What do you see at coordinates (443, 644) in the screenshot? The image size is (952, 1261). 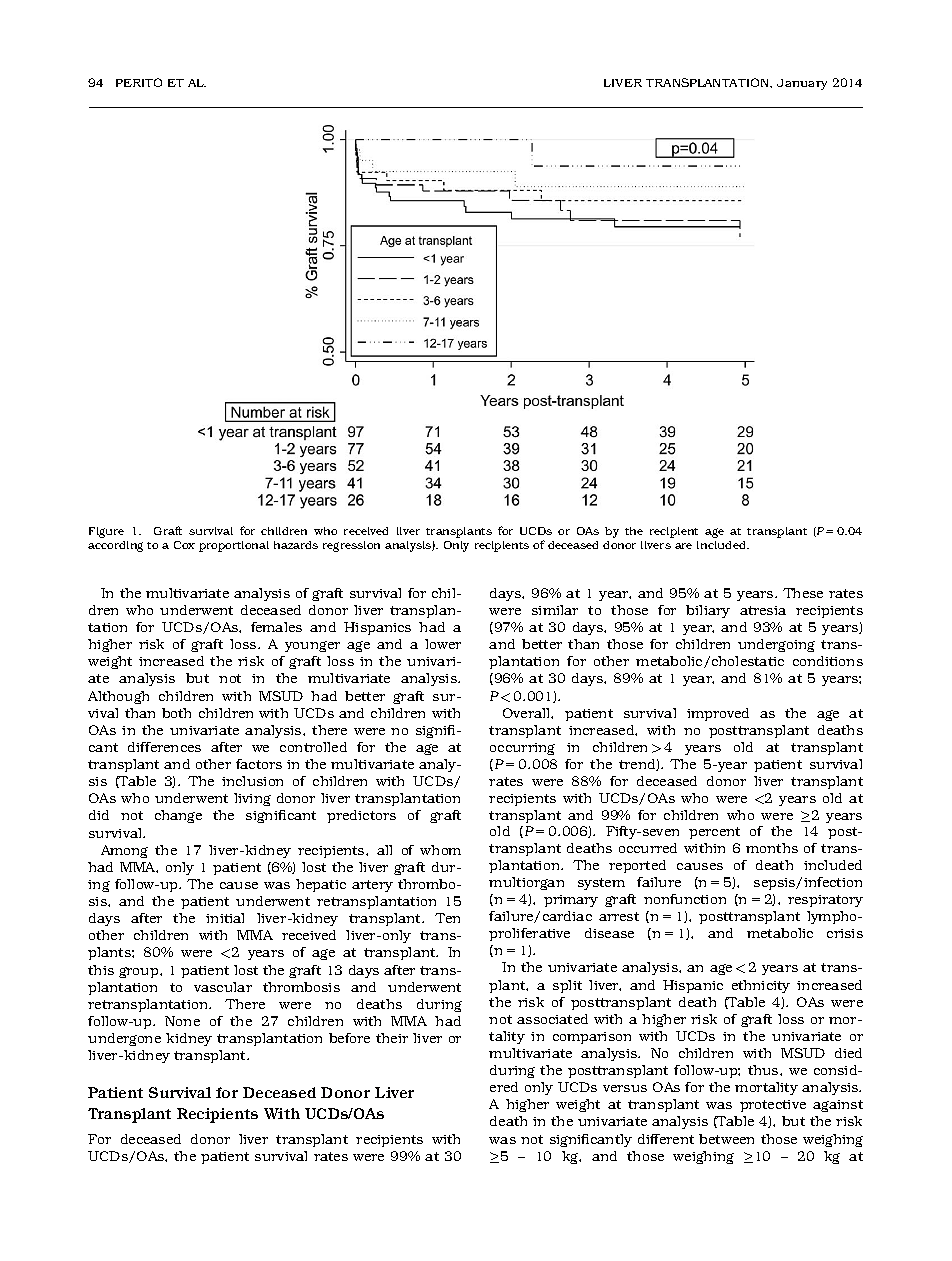 I see `lower` at bounding box center [443, 644].
